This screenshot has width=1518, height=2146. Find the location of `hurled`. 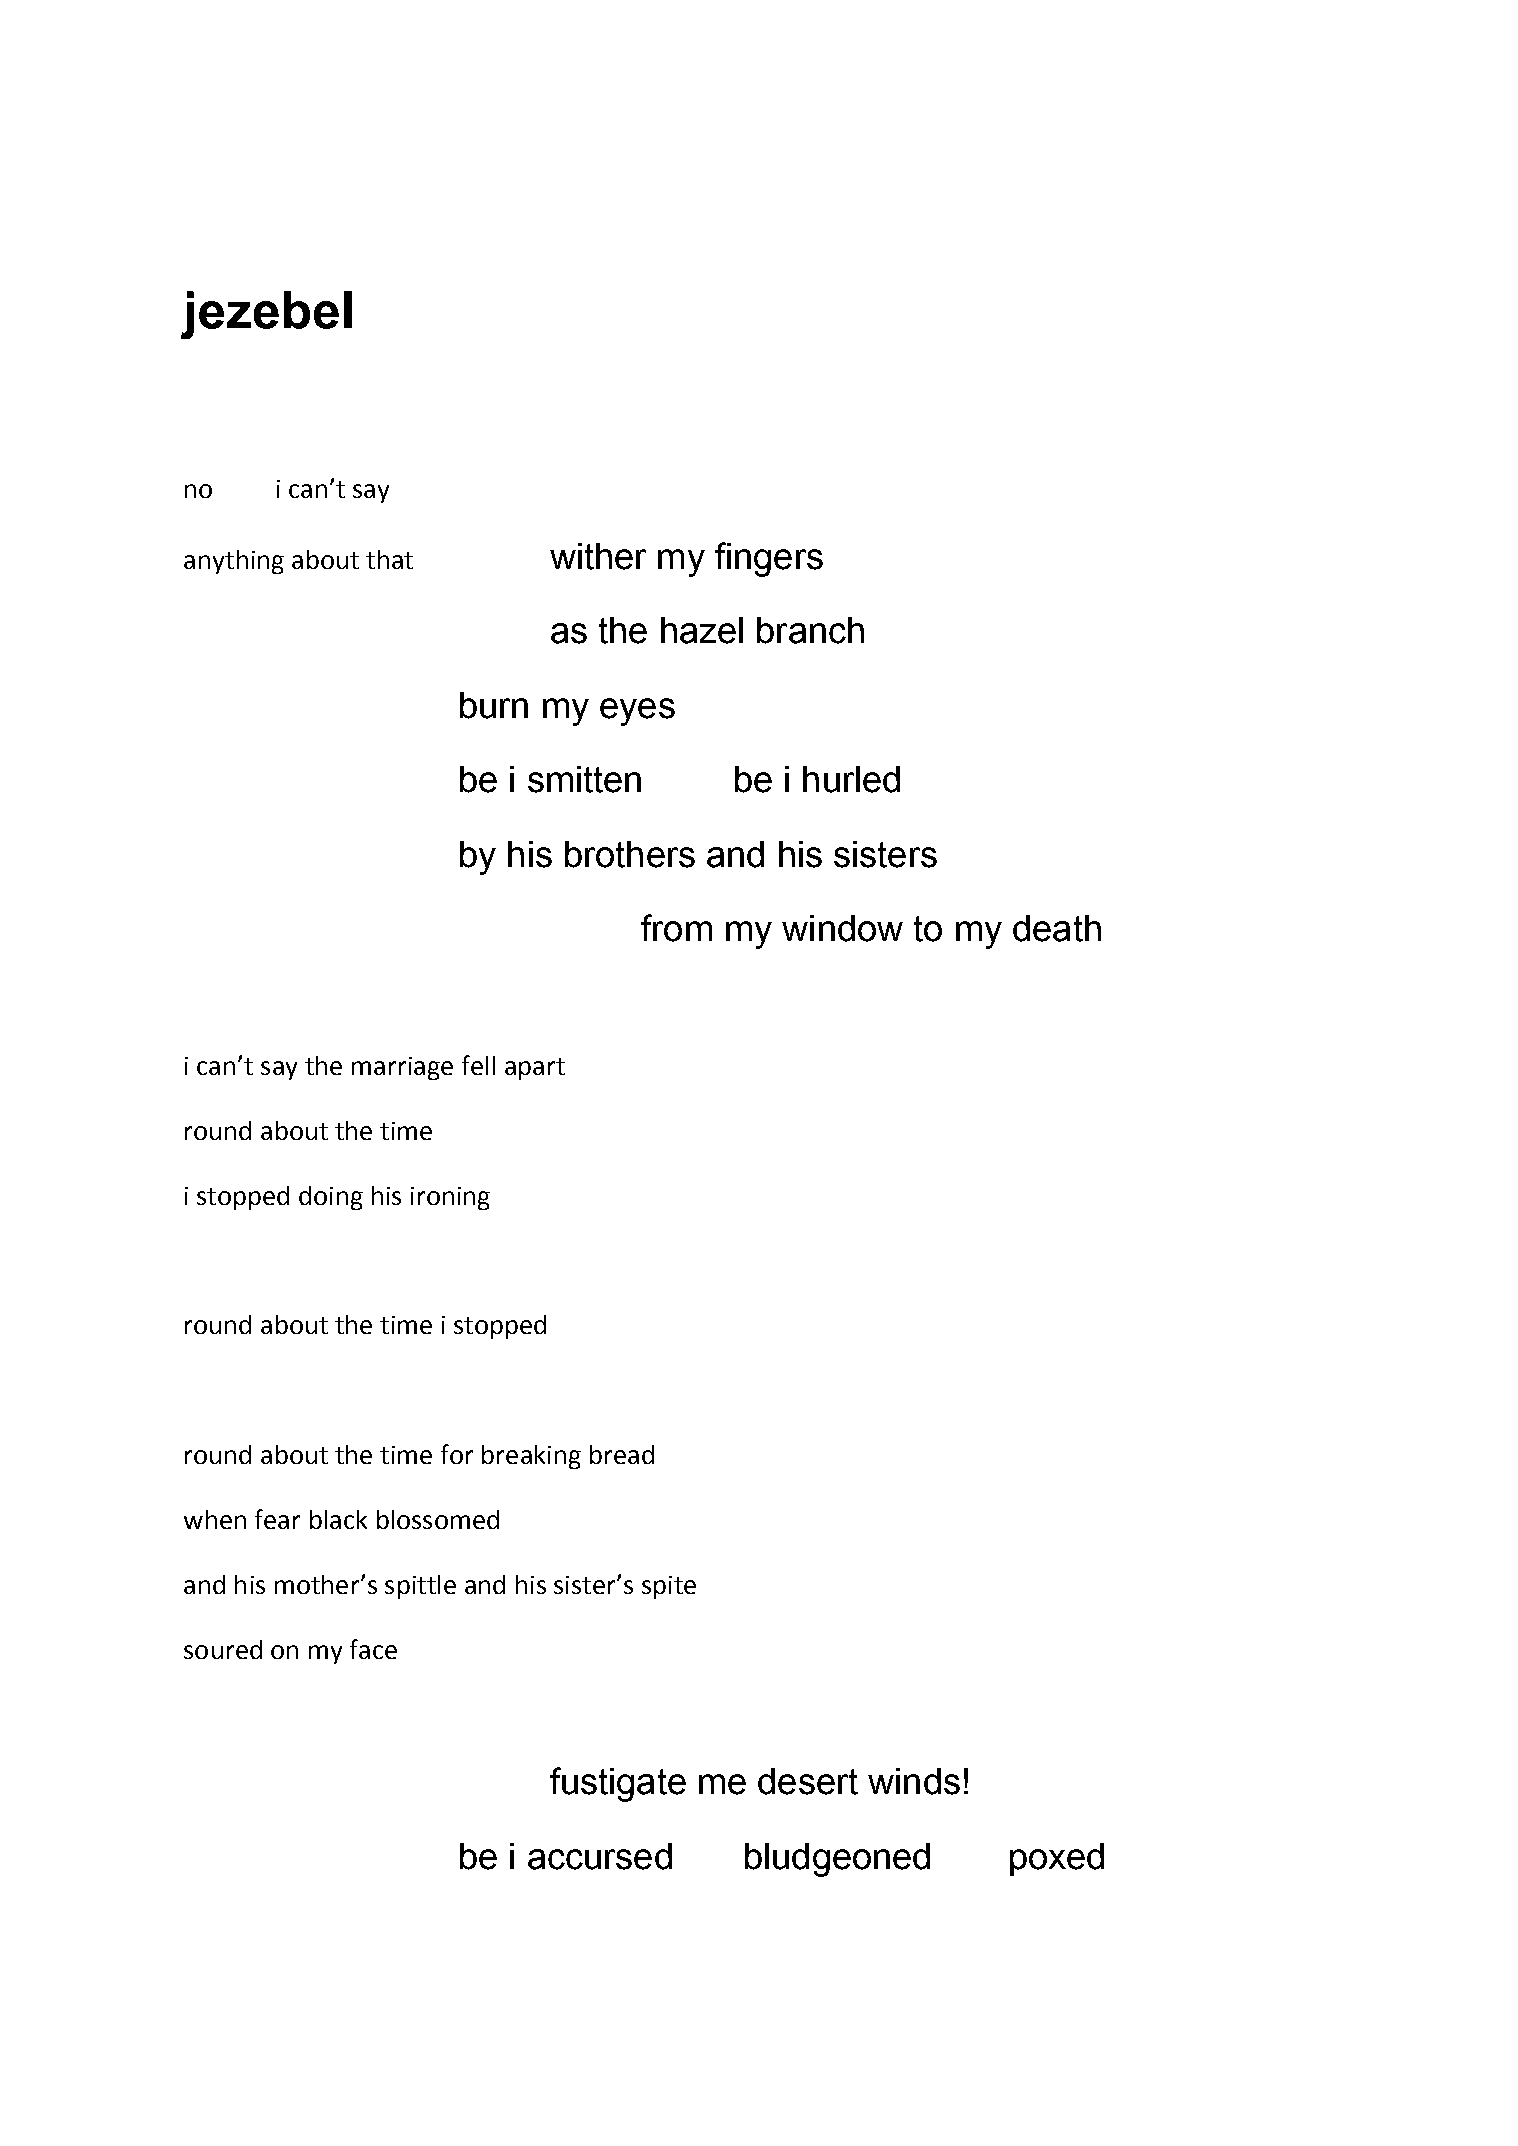

hurled is located at coordinates (851, 779).
